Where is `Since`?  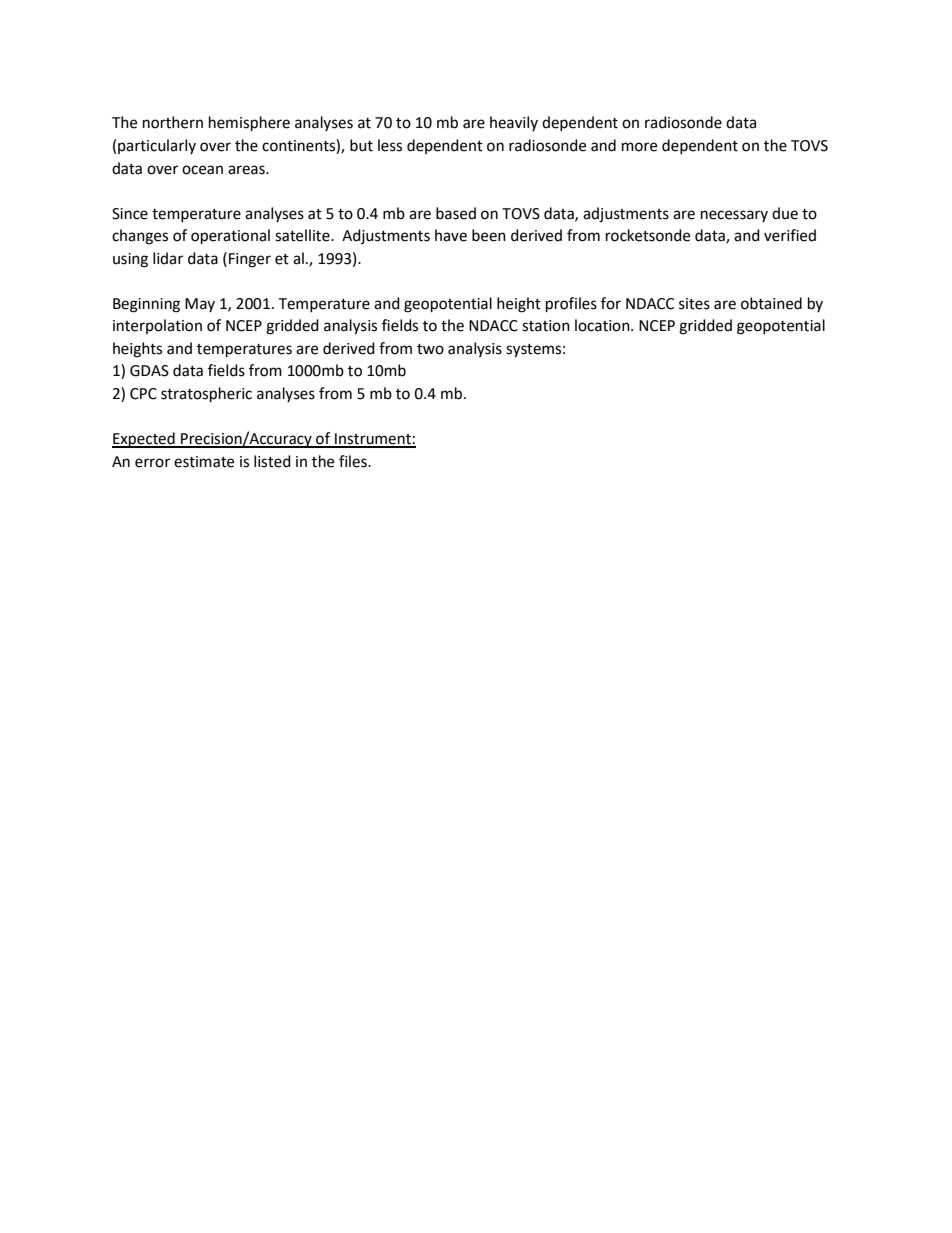 Since is located at coordinates (130, 214).
